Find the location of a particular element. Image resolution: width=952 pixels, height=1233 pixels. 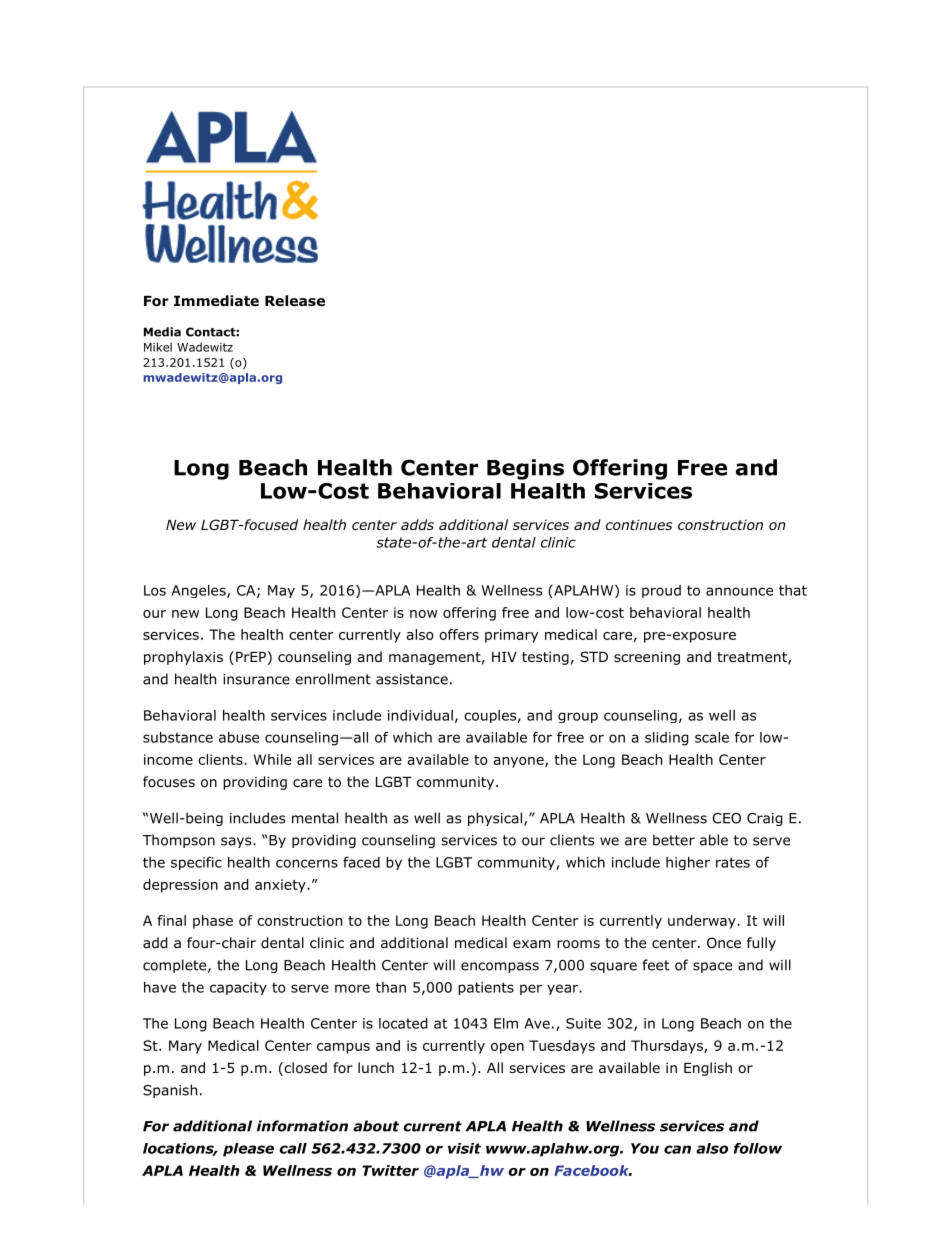

adds is located at coordinates (417, 524).
